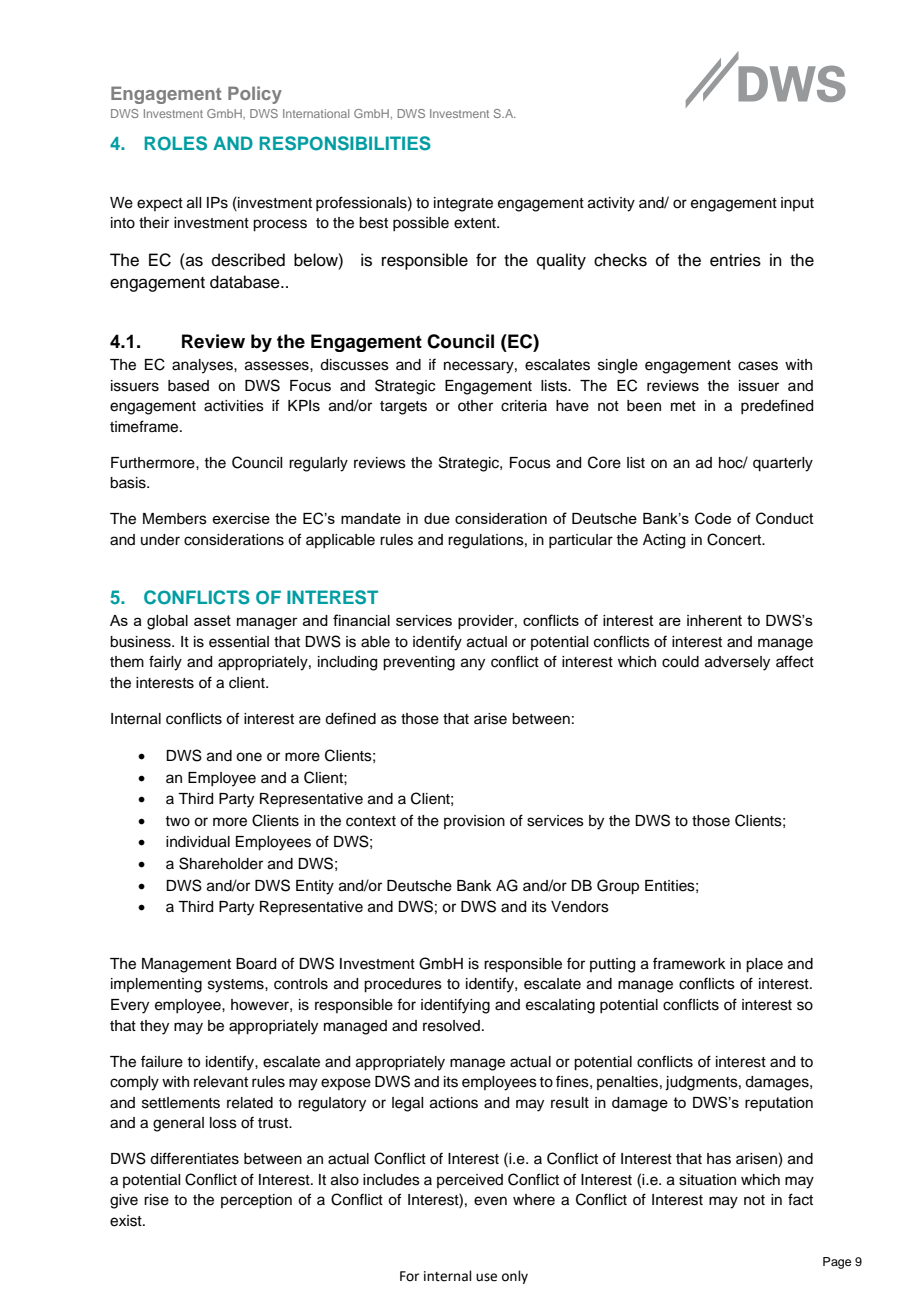 The height and width of the screenshot is (1308, 924). What do you see at coordinates (486, 1277) in the screenshot?
I see `use` at bounding box center [486, 1277].
